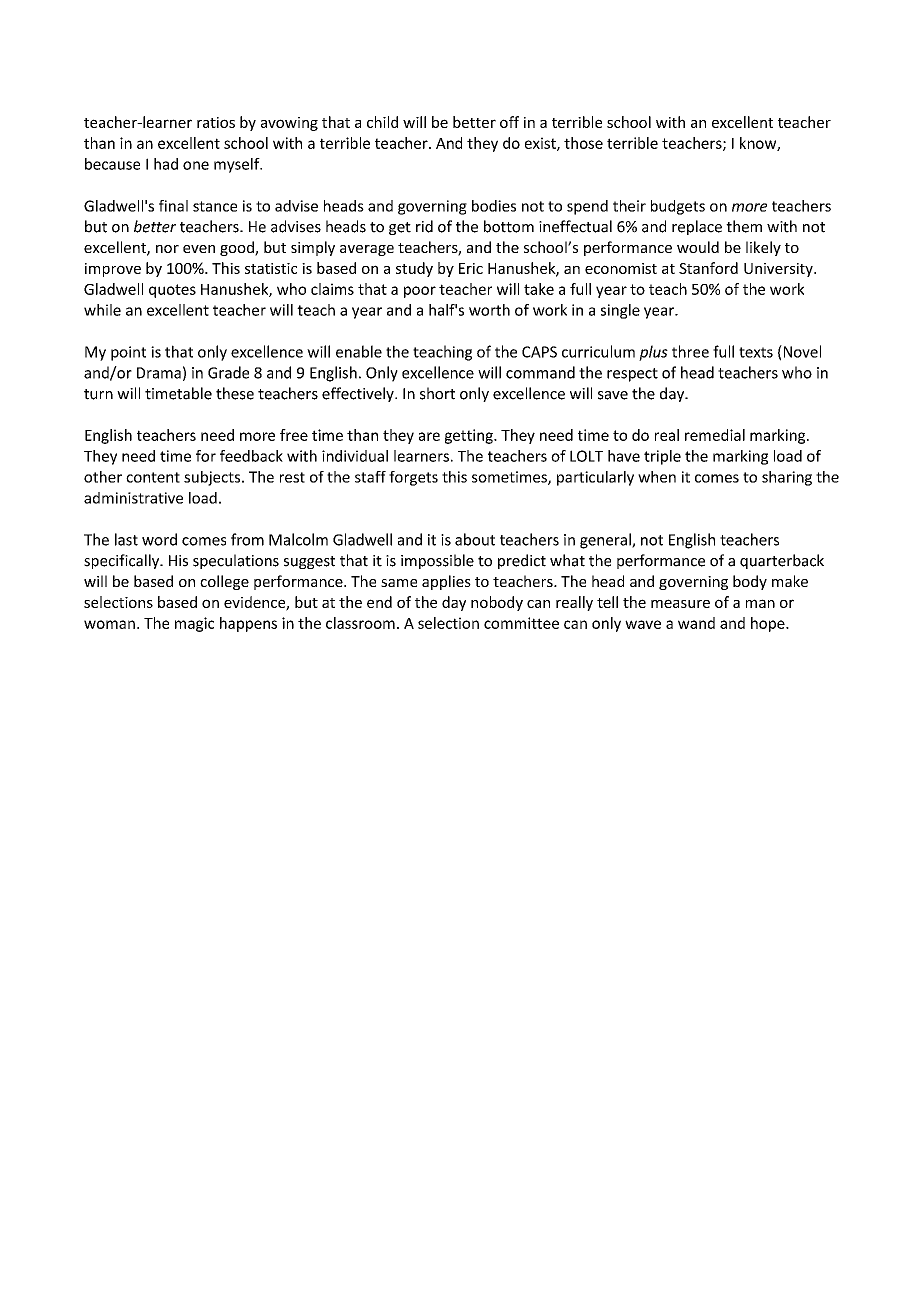 Image resolution: width=924 pixels, height=1308 pixels. Describe the element at coordinates (216, 122) in the page. I see `ratios` at that location.
